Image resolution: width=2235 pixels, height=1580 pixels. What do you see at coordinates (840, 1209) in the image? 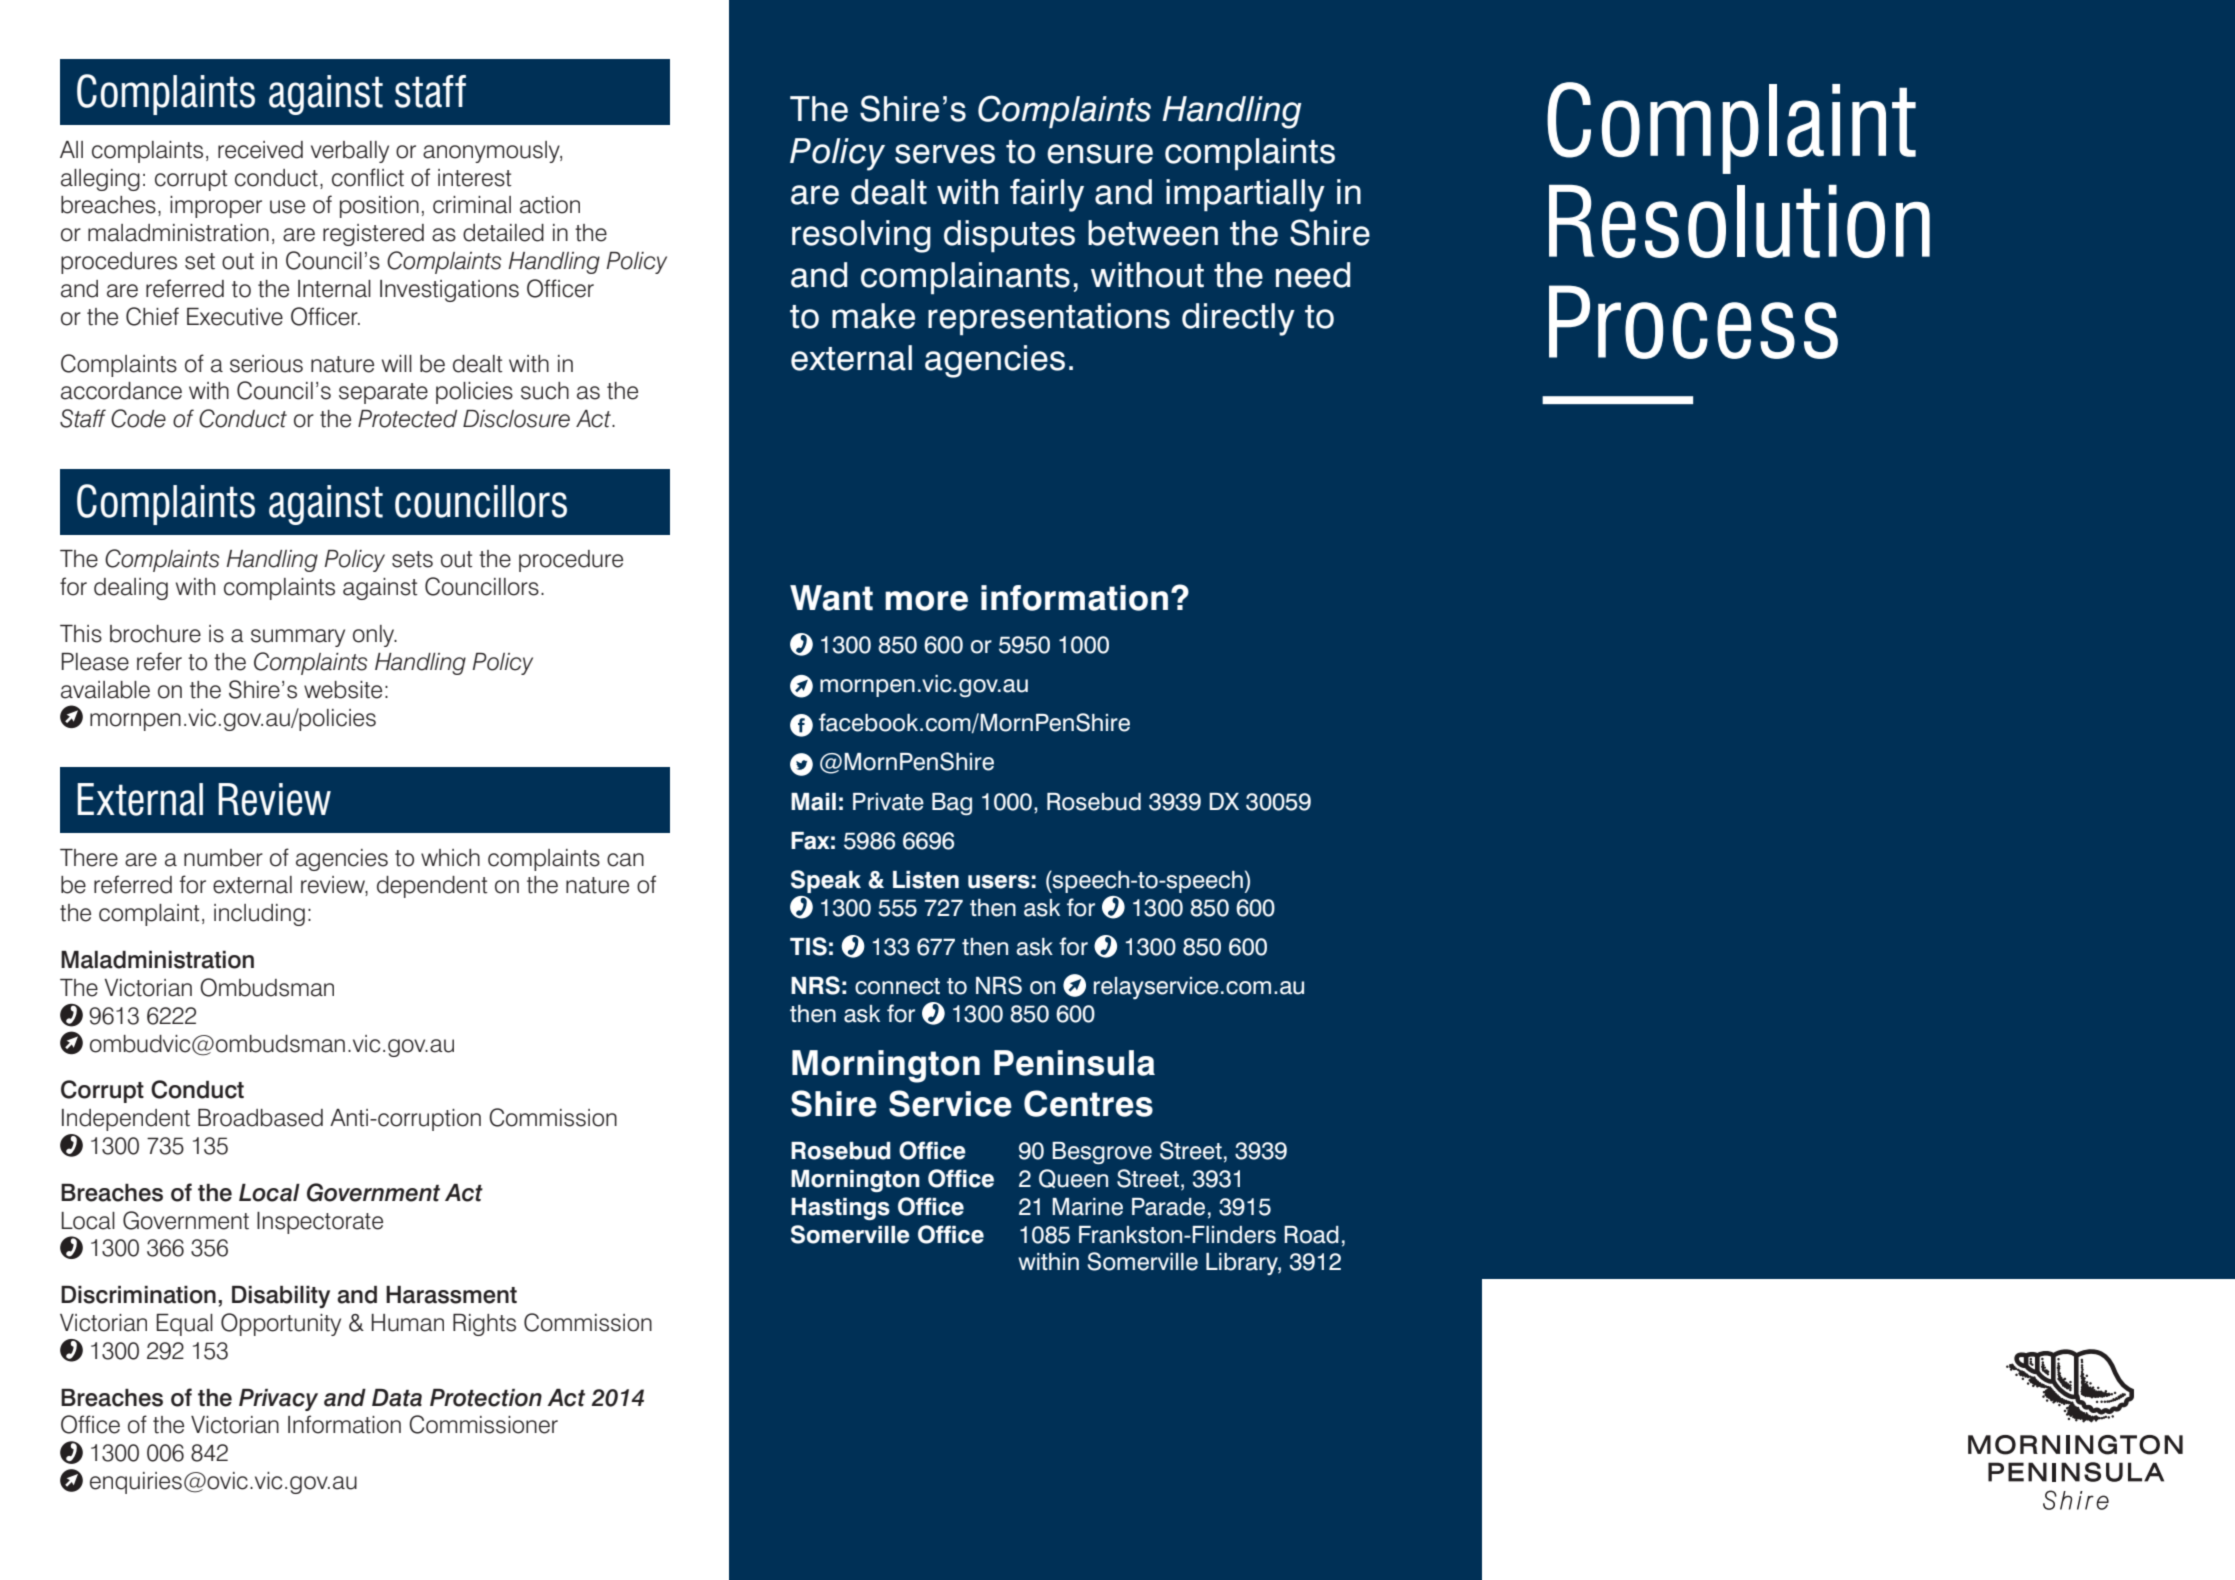
I see `Hastings` at bounding box center [840, 1209].
